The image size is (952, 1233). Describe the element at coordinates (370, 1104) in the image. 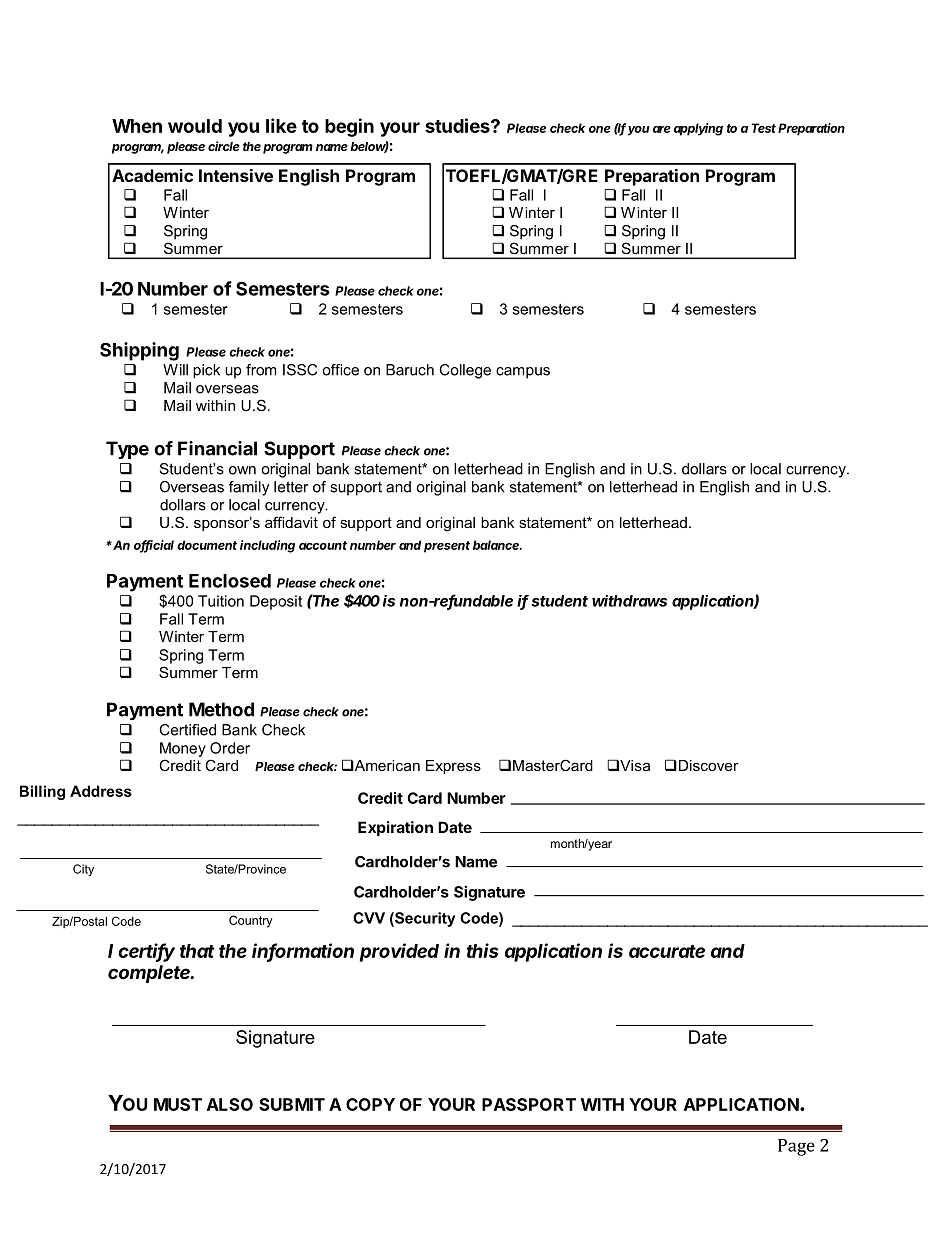

I see `COPY` at that location.
